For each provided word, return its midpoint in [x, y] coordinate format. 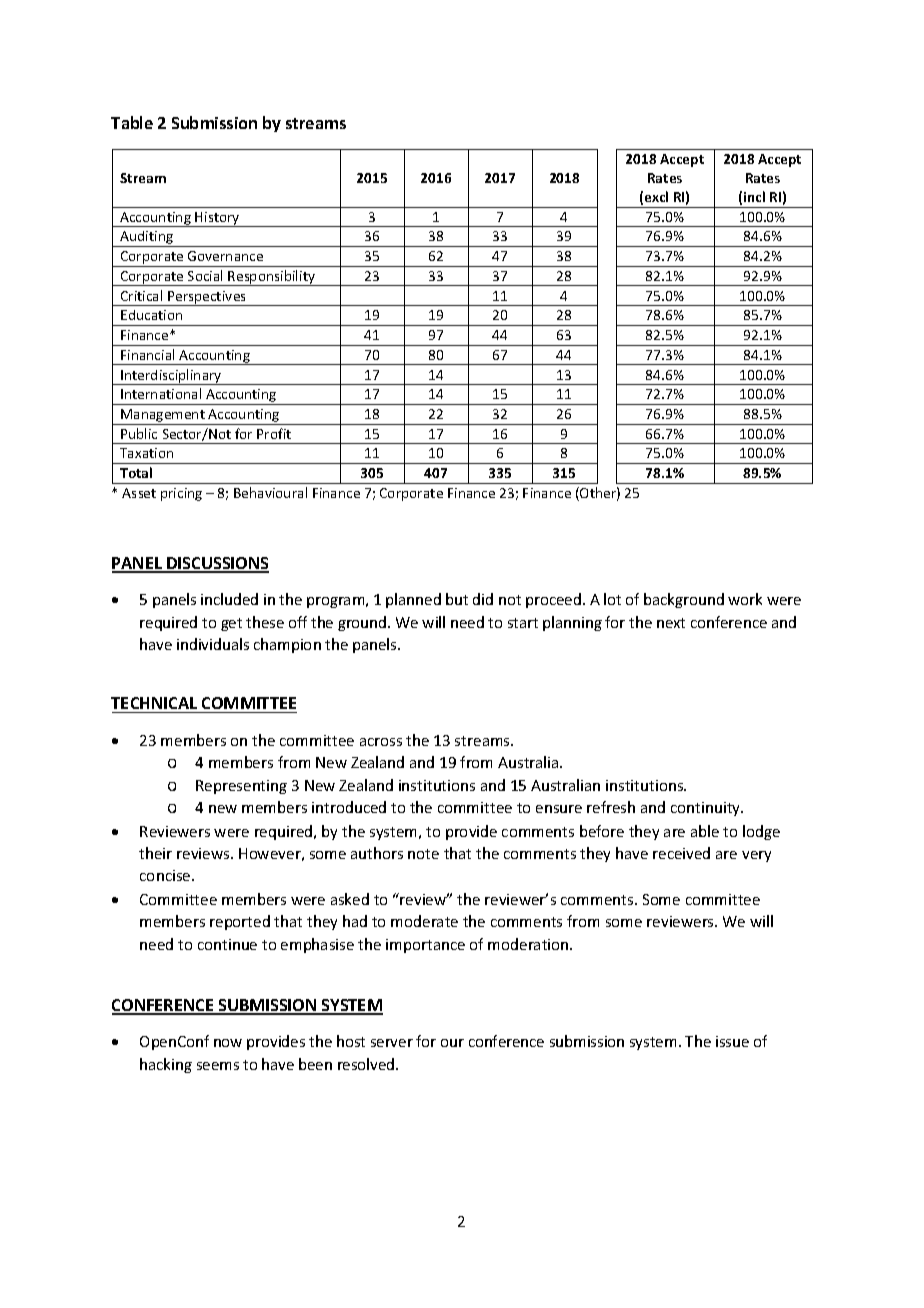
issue [732, 1041]
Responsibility [272, 278]
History [218, 219]
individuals [213, 644]
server [392, 1043]
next [671, 623]
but [457, 599]
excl [656, 196]
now [228, 1043]
